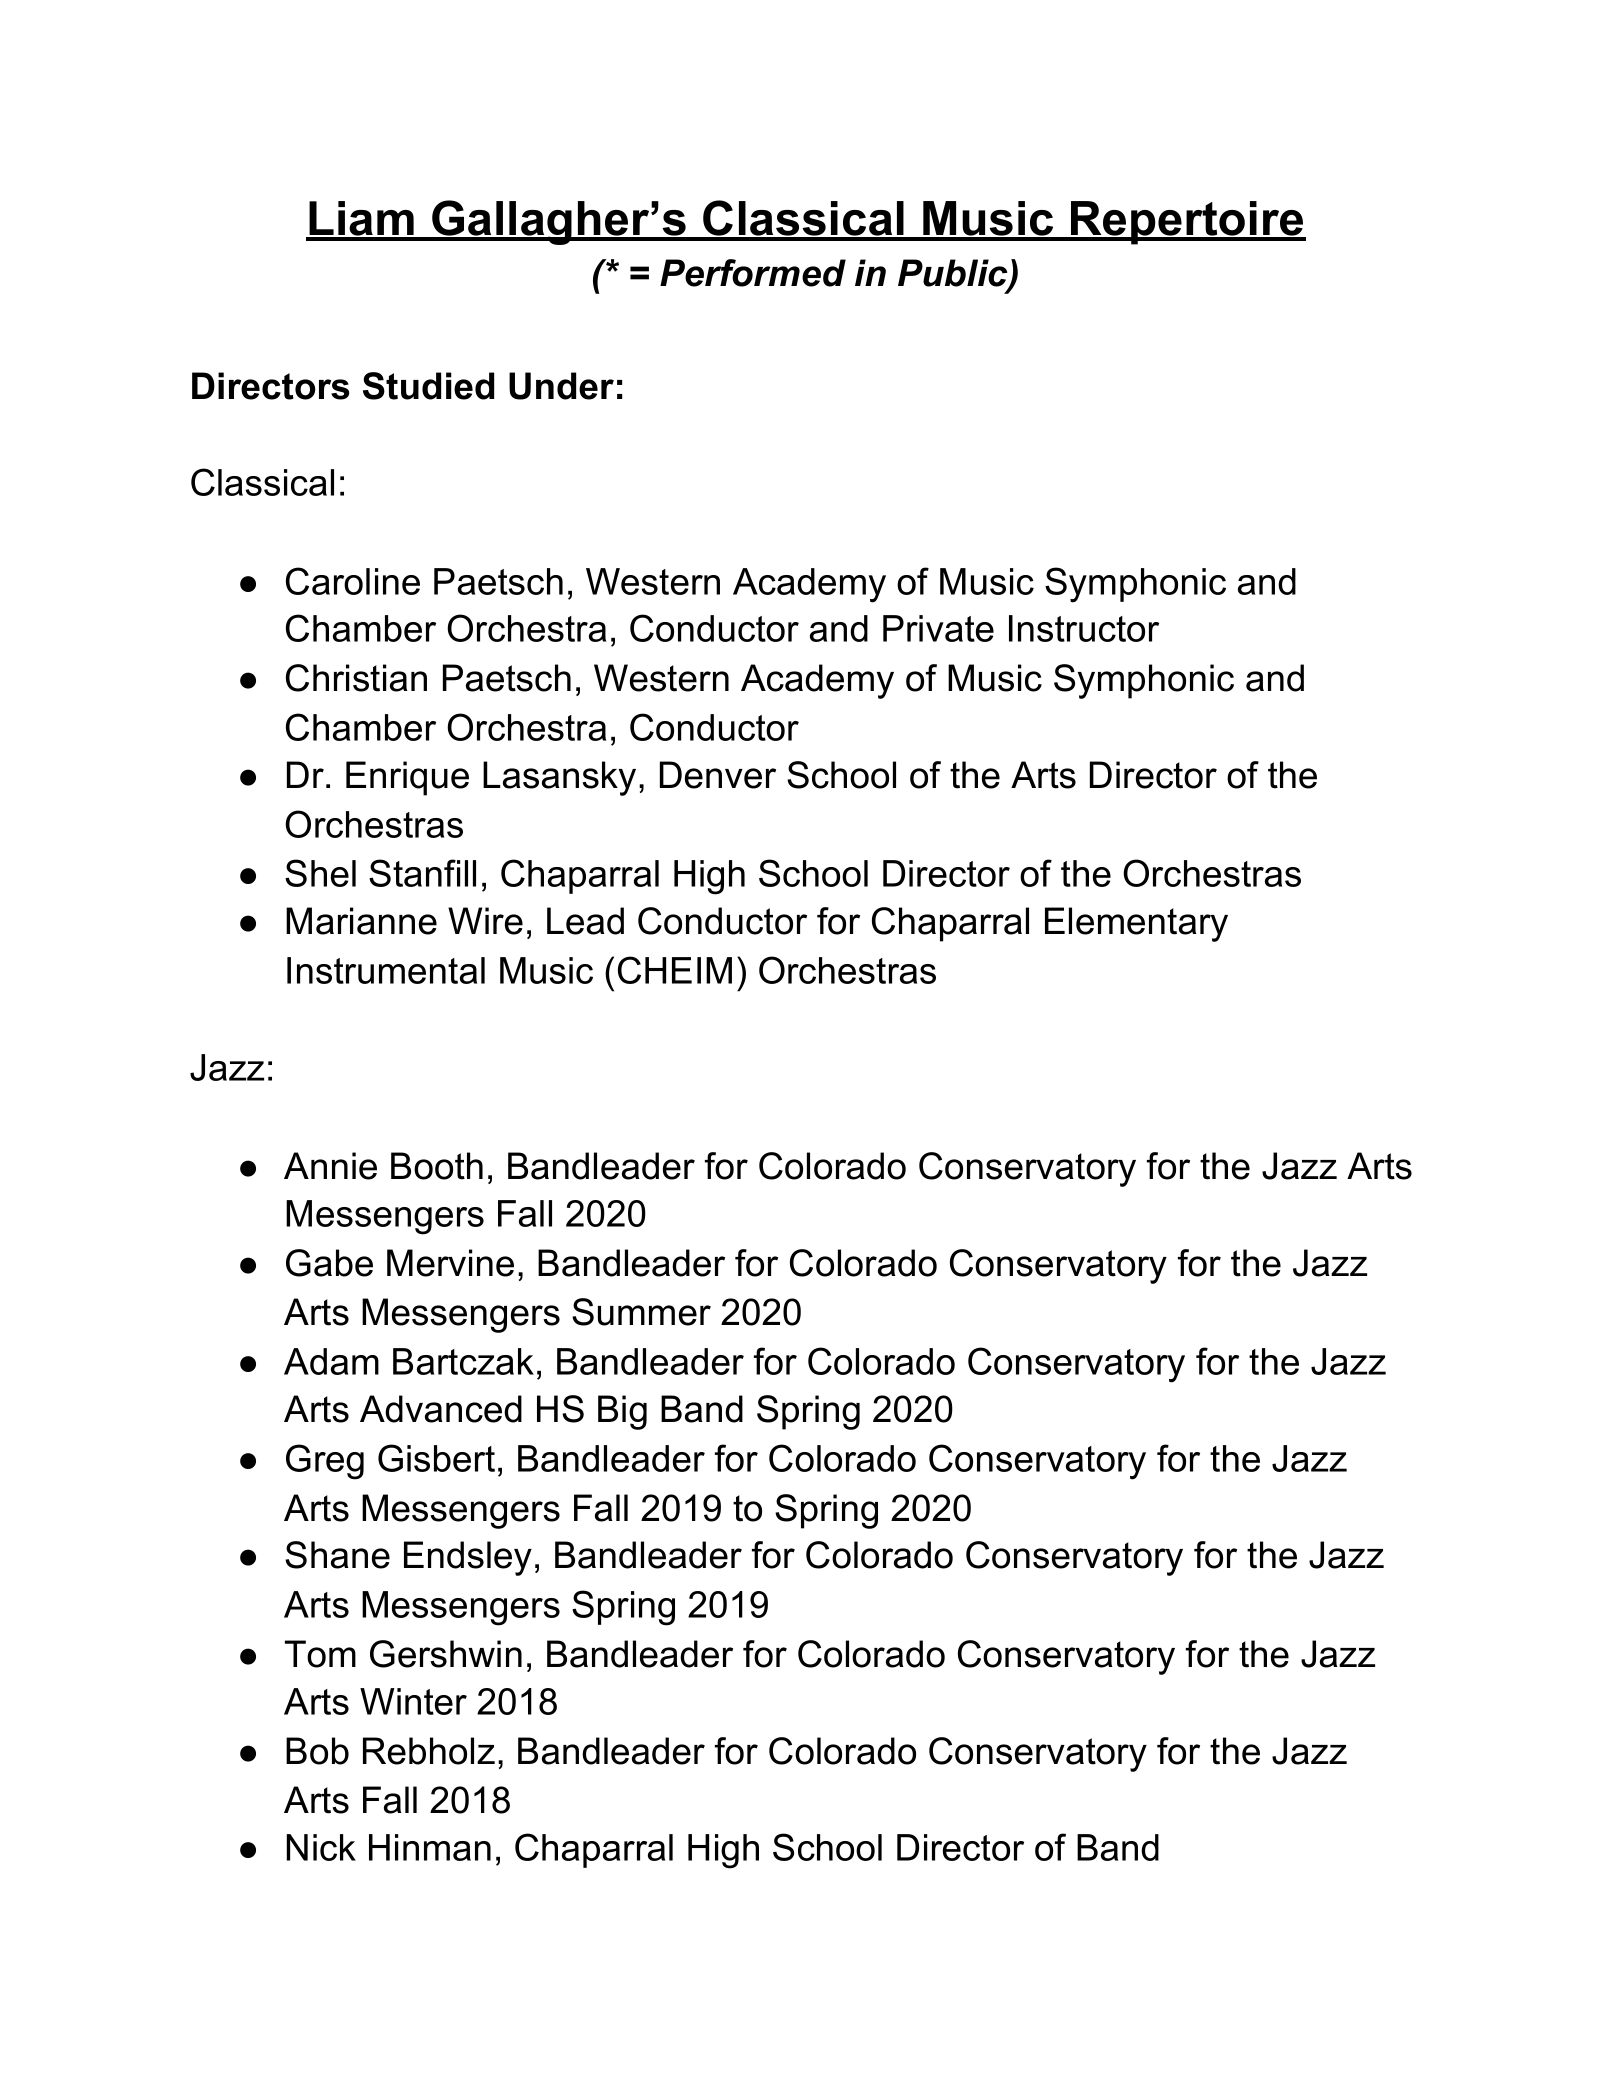  What do you see at coordinates (485, 921) in the screenshot?
I see `Wire` at bounding box center [485, 921].
